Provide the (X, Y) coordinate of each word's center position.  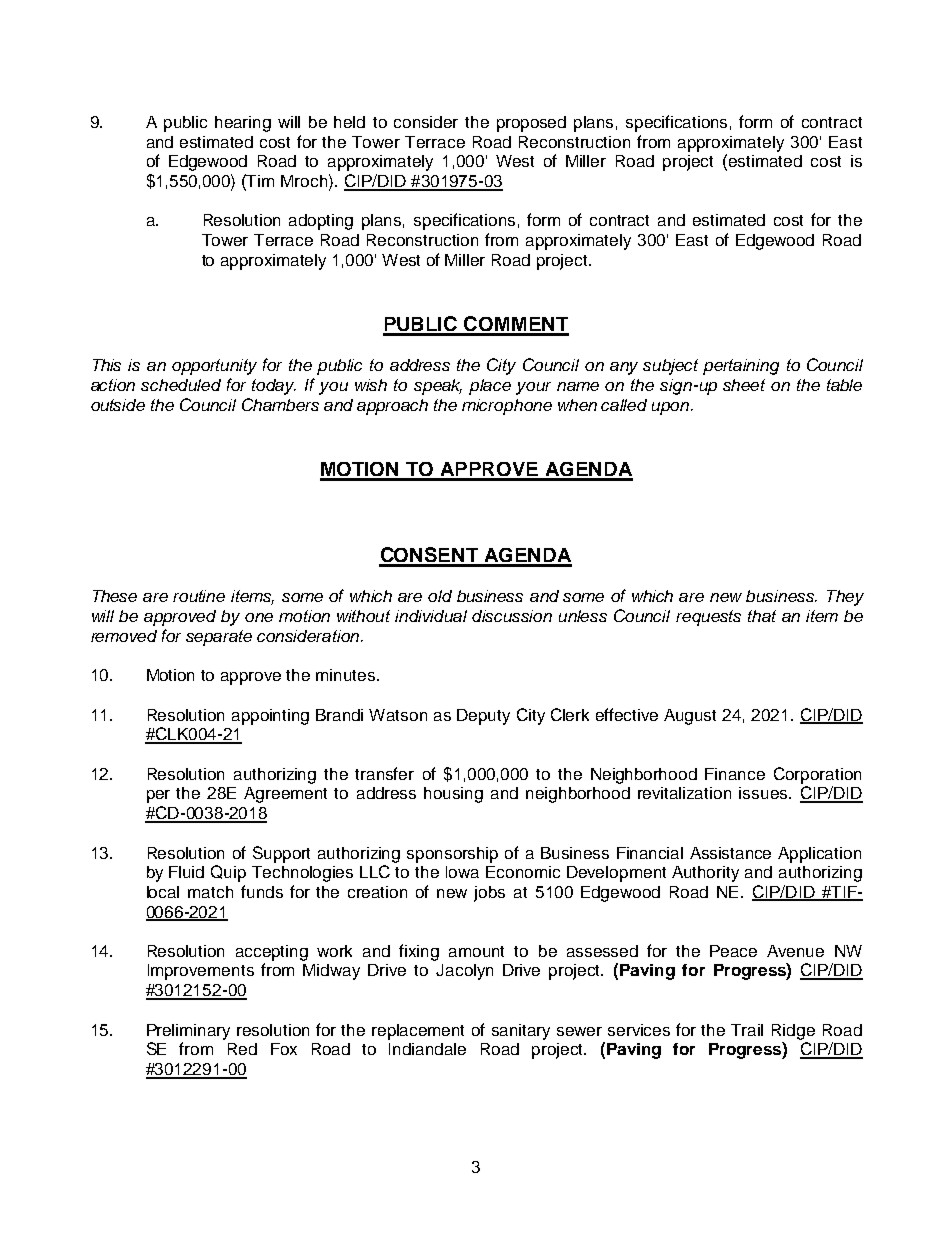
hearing (243, 124)
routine (199, 596)
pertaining (741, 367)
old (440, 596)
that (762, 616)
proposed (531, 124)
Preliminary (188, 1032)
